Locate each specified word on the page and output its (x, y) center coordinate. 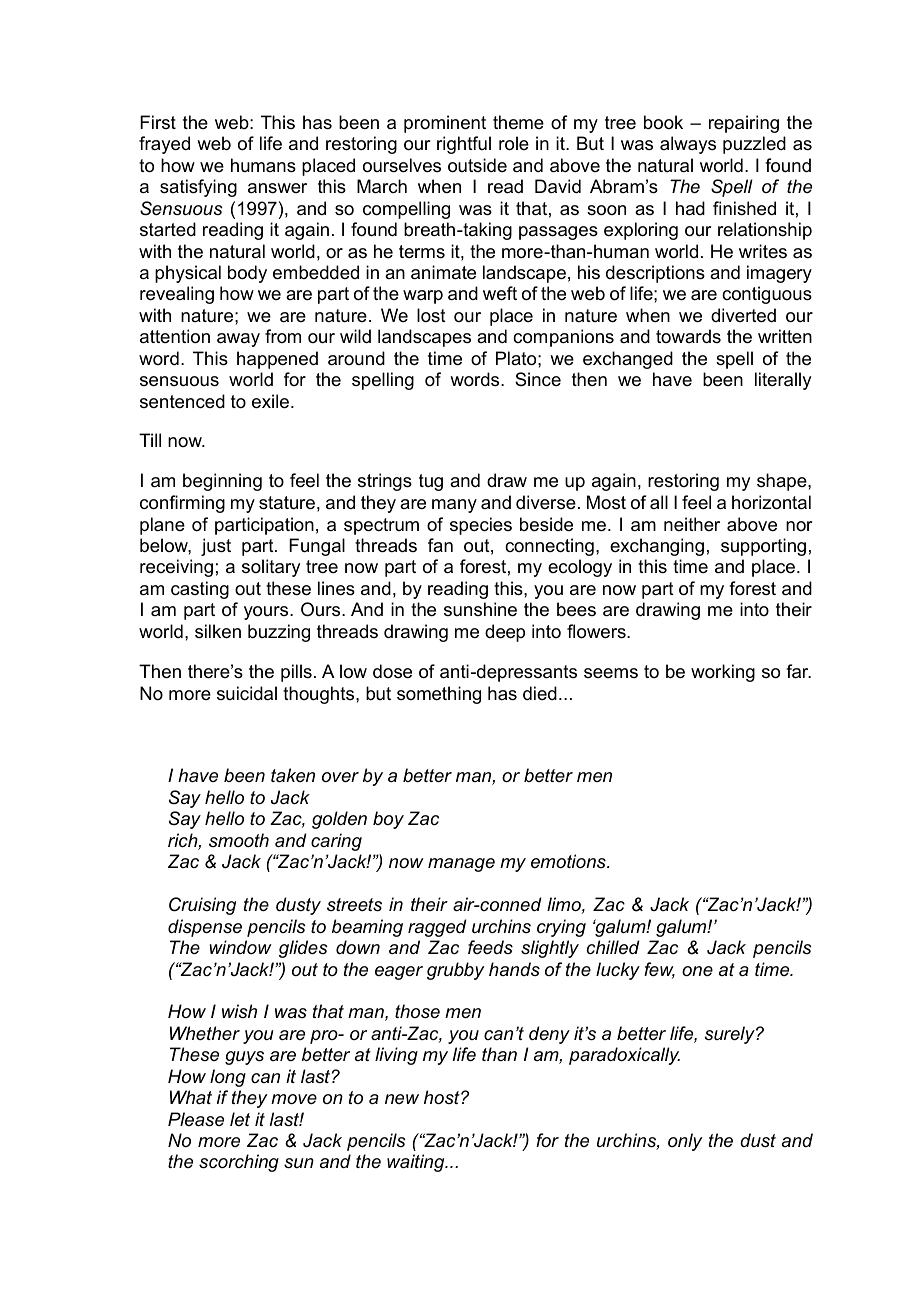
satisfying (198, 188)
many (454, 506)
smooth (239, 840)
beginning (222, 482)
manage (461, 865)
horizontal (771, 502)
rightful (464, 145)
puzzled (754, 145)
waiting (417, 1163)
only (685, 1142)
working (723, 673)
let (240, 1119)
